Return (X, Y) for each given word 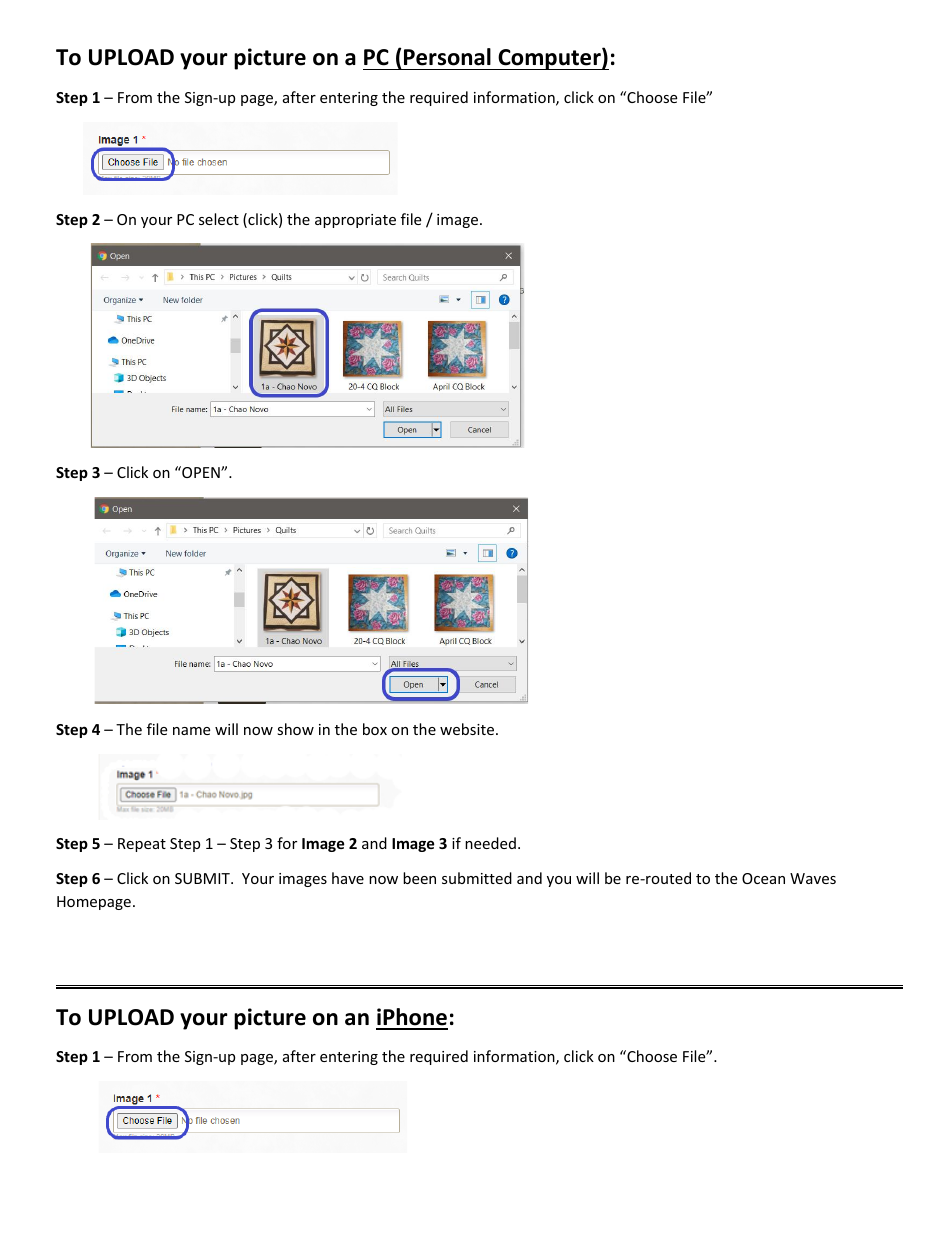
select (219, 219)
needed (490, 843)
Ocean (763, 878)
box (375, 729)
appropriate (355, 221)
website (468, 729)
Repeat (142, 845)
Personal (447, 57)
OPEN (201, 472)
